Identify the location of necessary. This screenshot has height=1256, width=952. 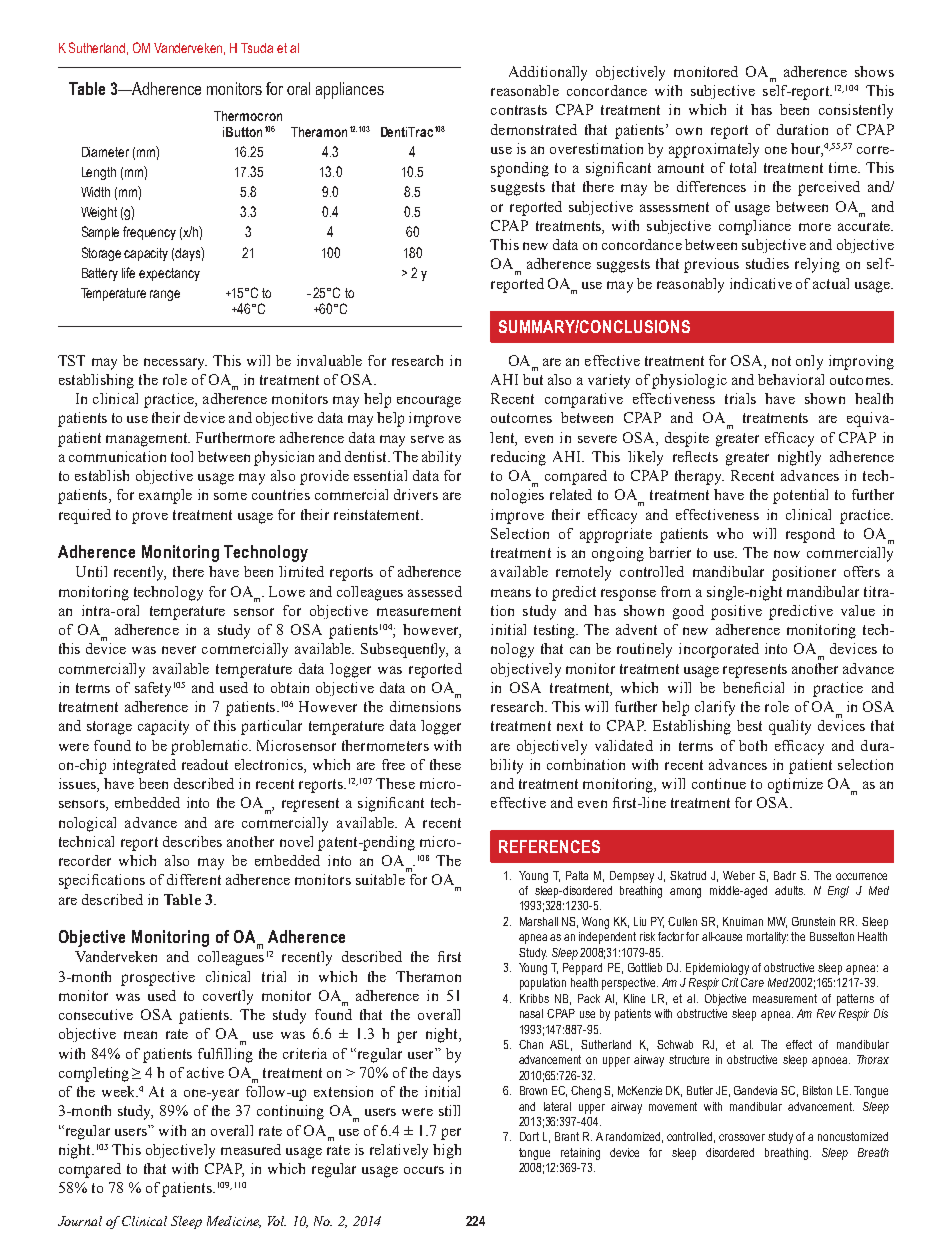
(175, 364).
